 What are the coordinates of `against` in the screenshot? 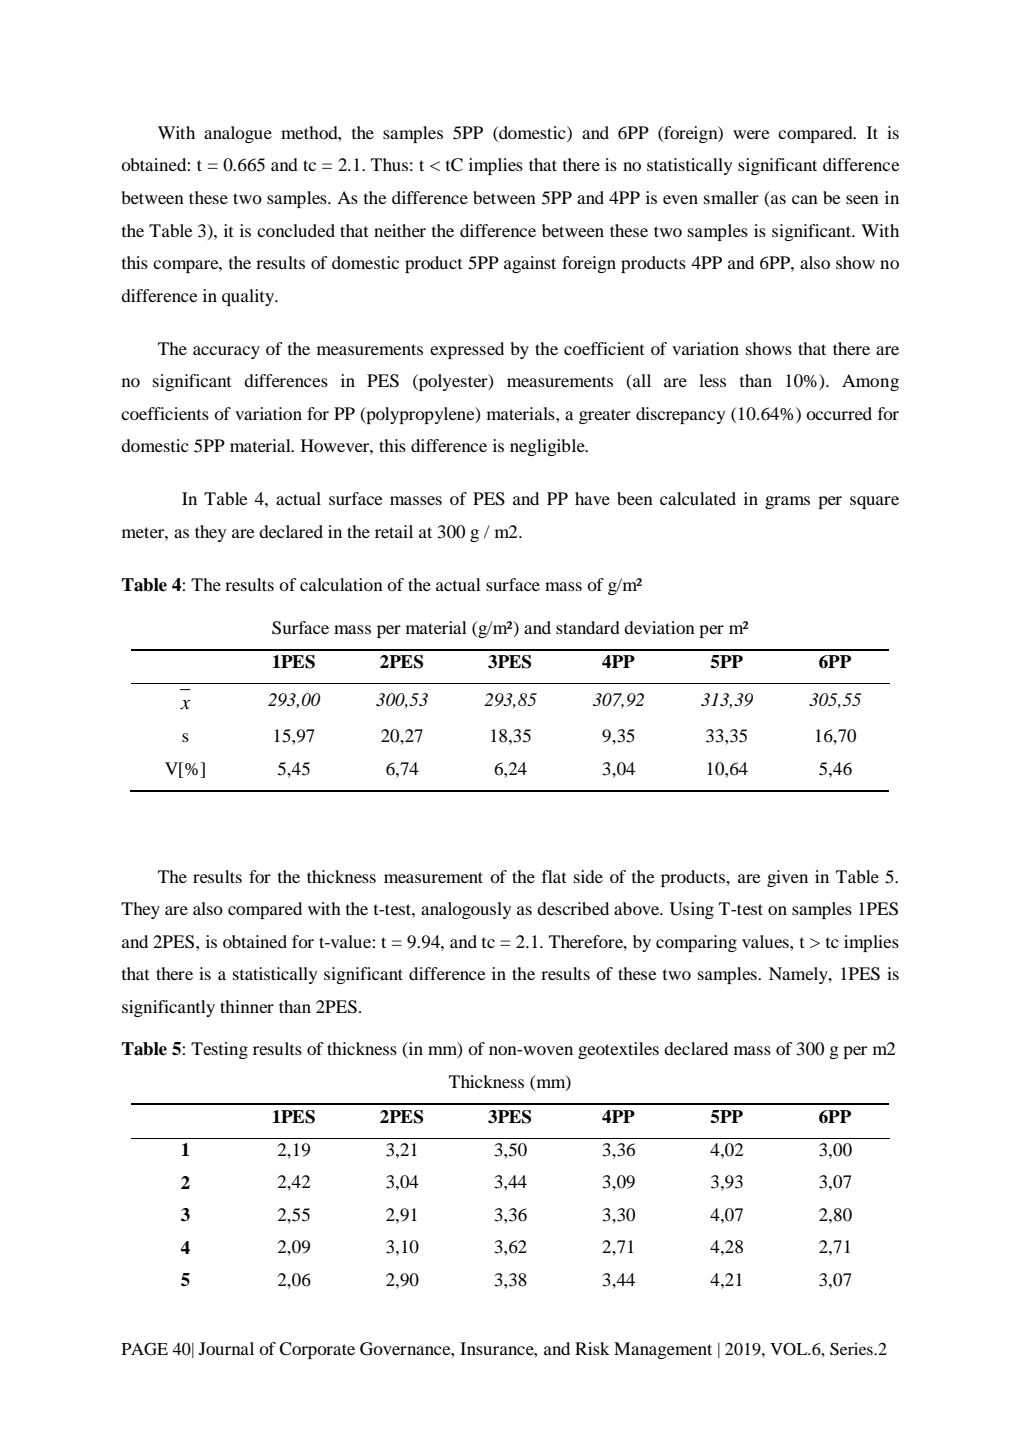 It's located at (530, 264).
